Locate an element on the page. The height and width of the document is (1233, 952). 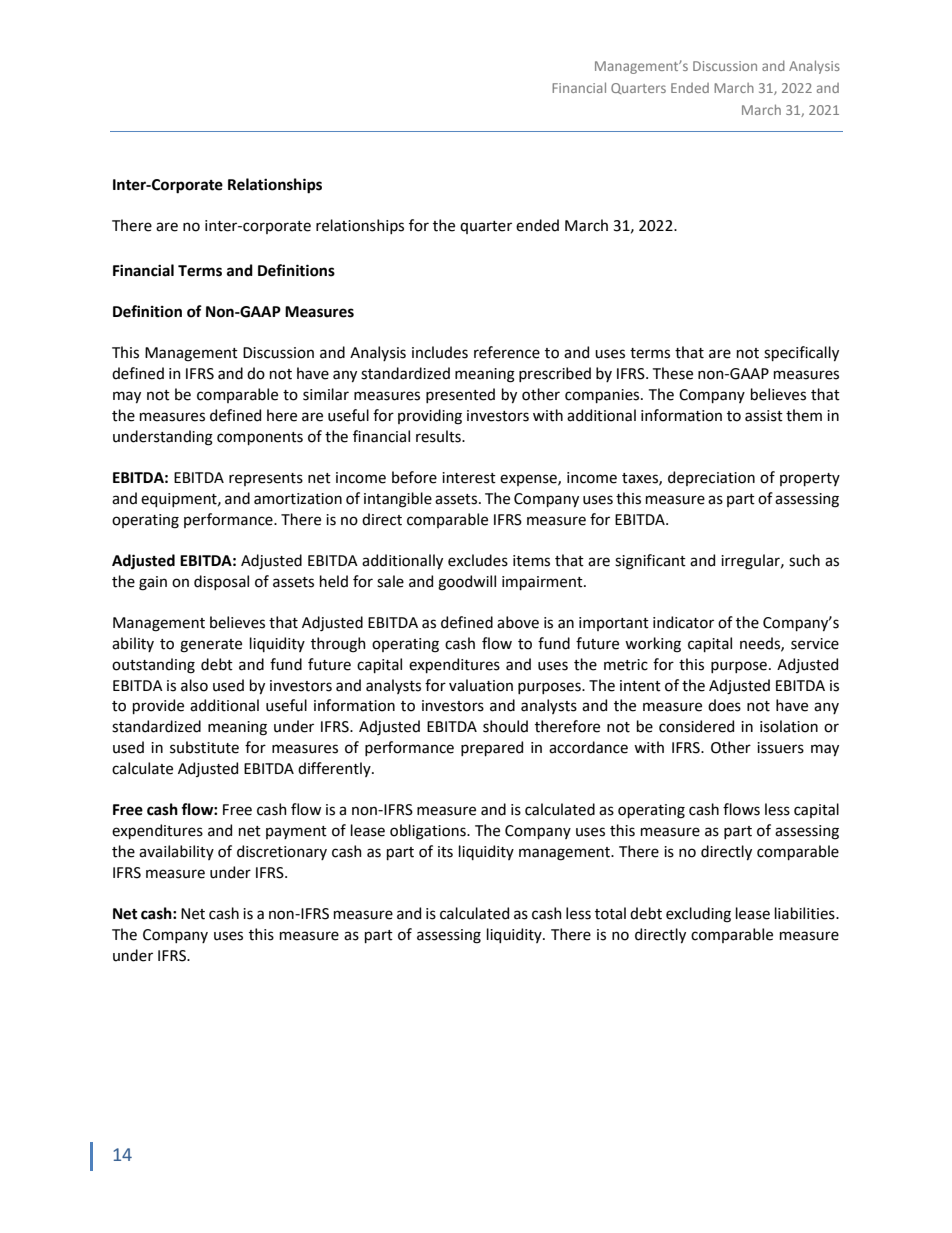
excluding is located at coordinates (698, 915).
